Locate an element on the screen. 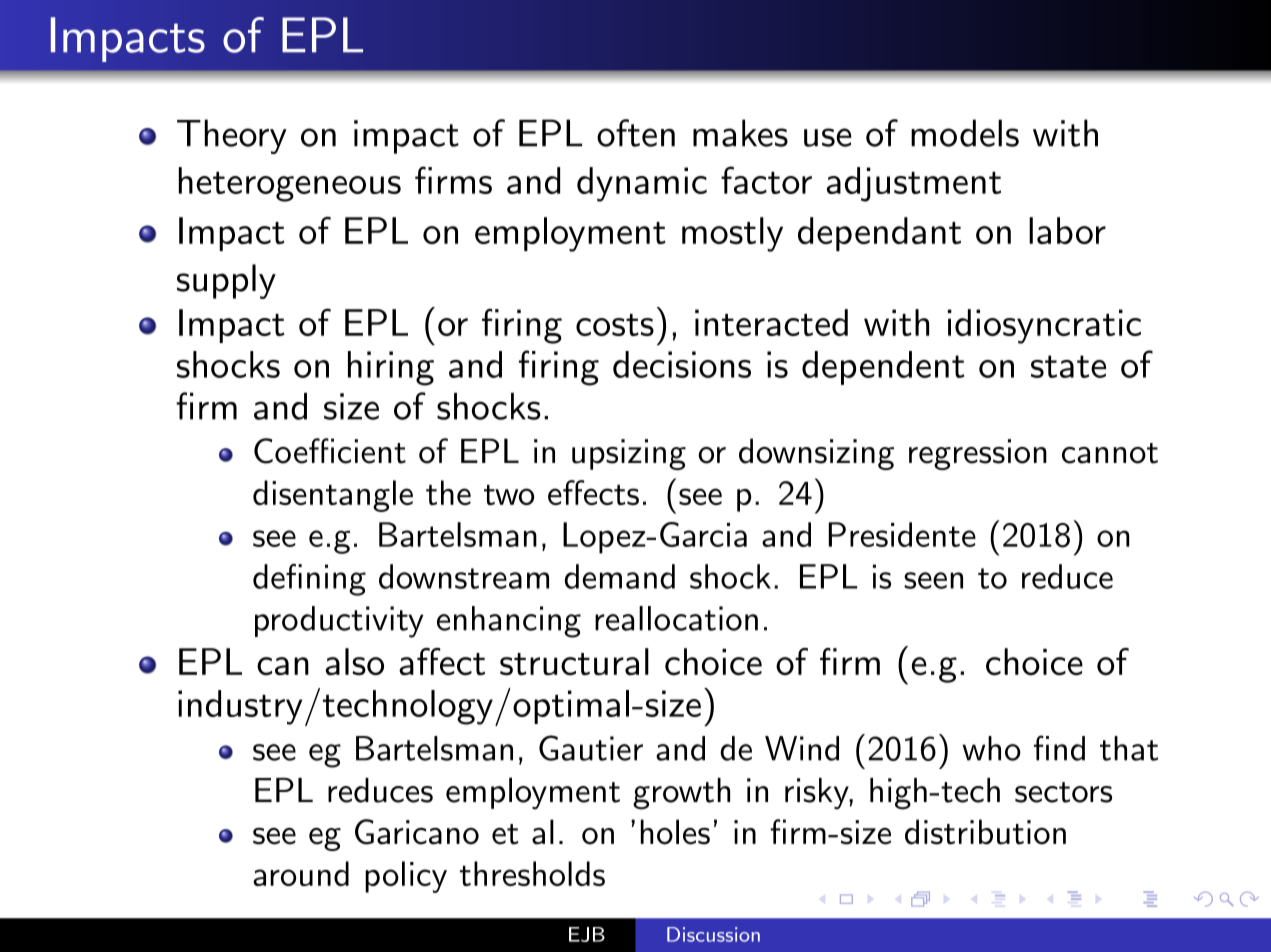 The image size is (1271, 952). often is located at coordinates (636, 133).
